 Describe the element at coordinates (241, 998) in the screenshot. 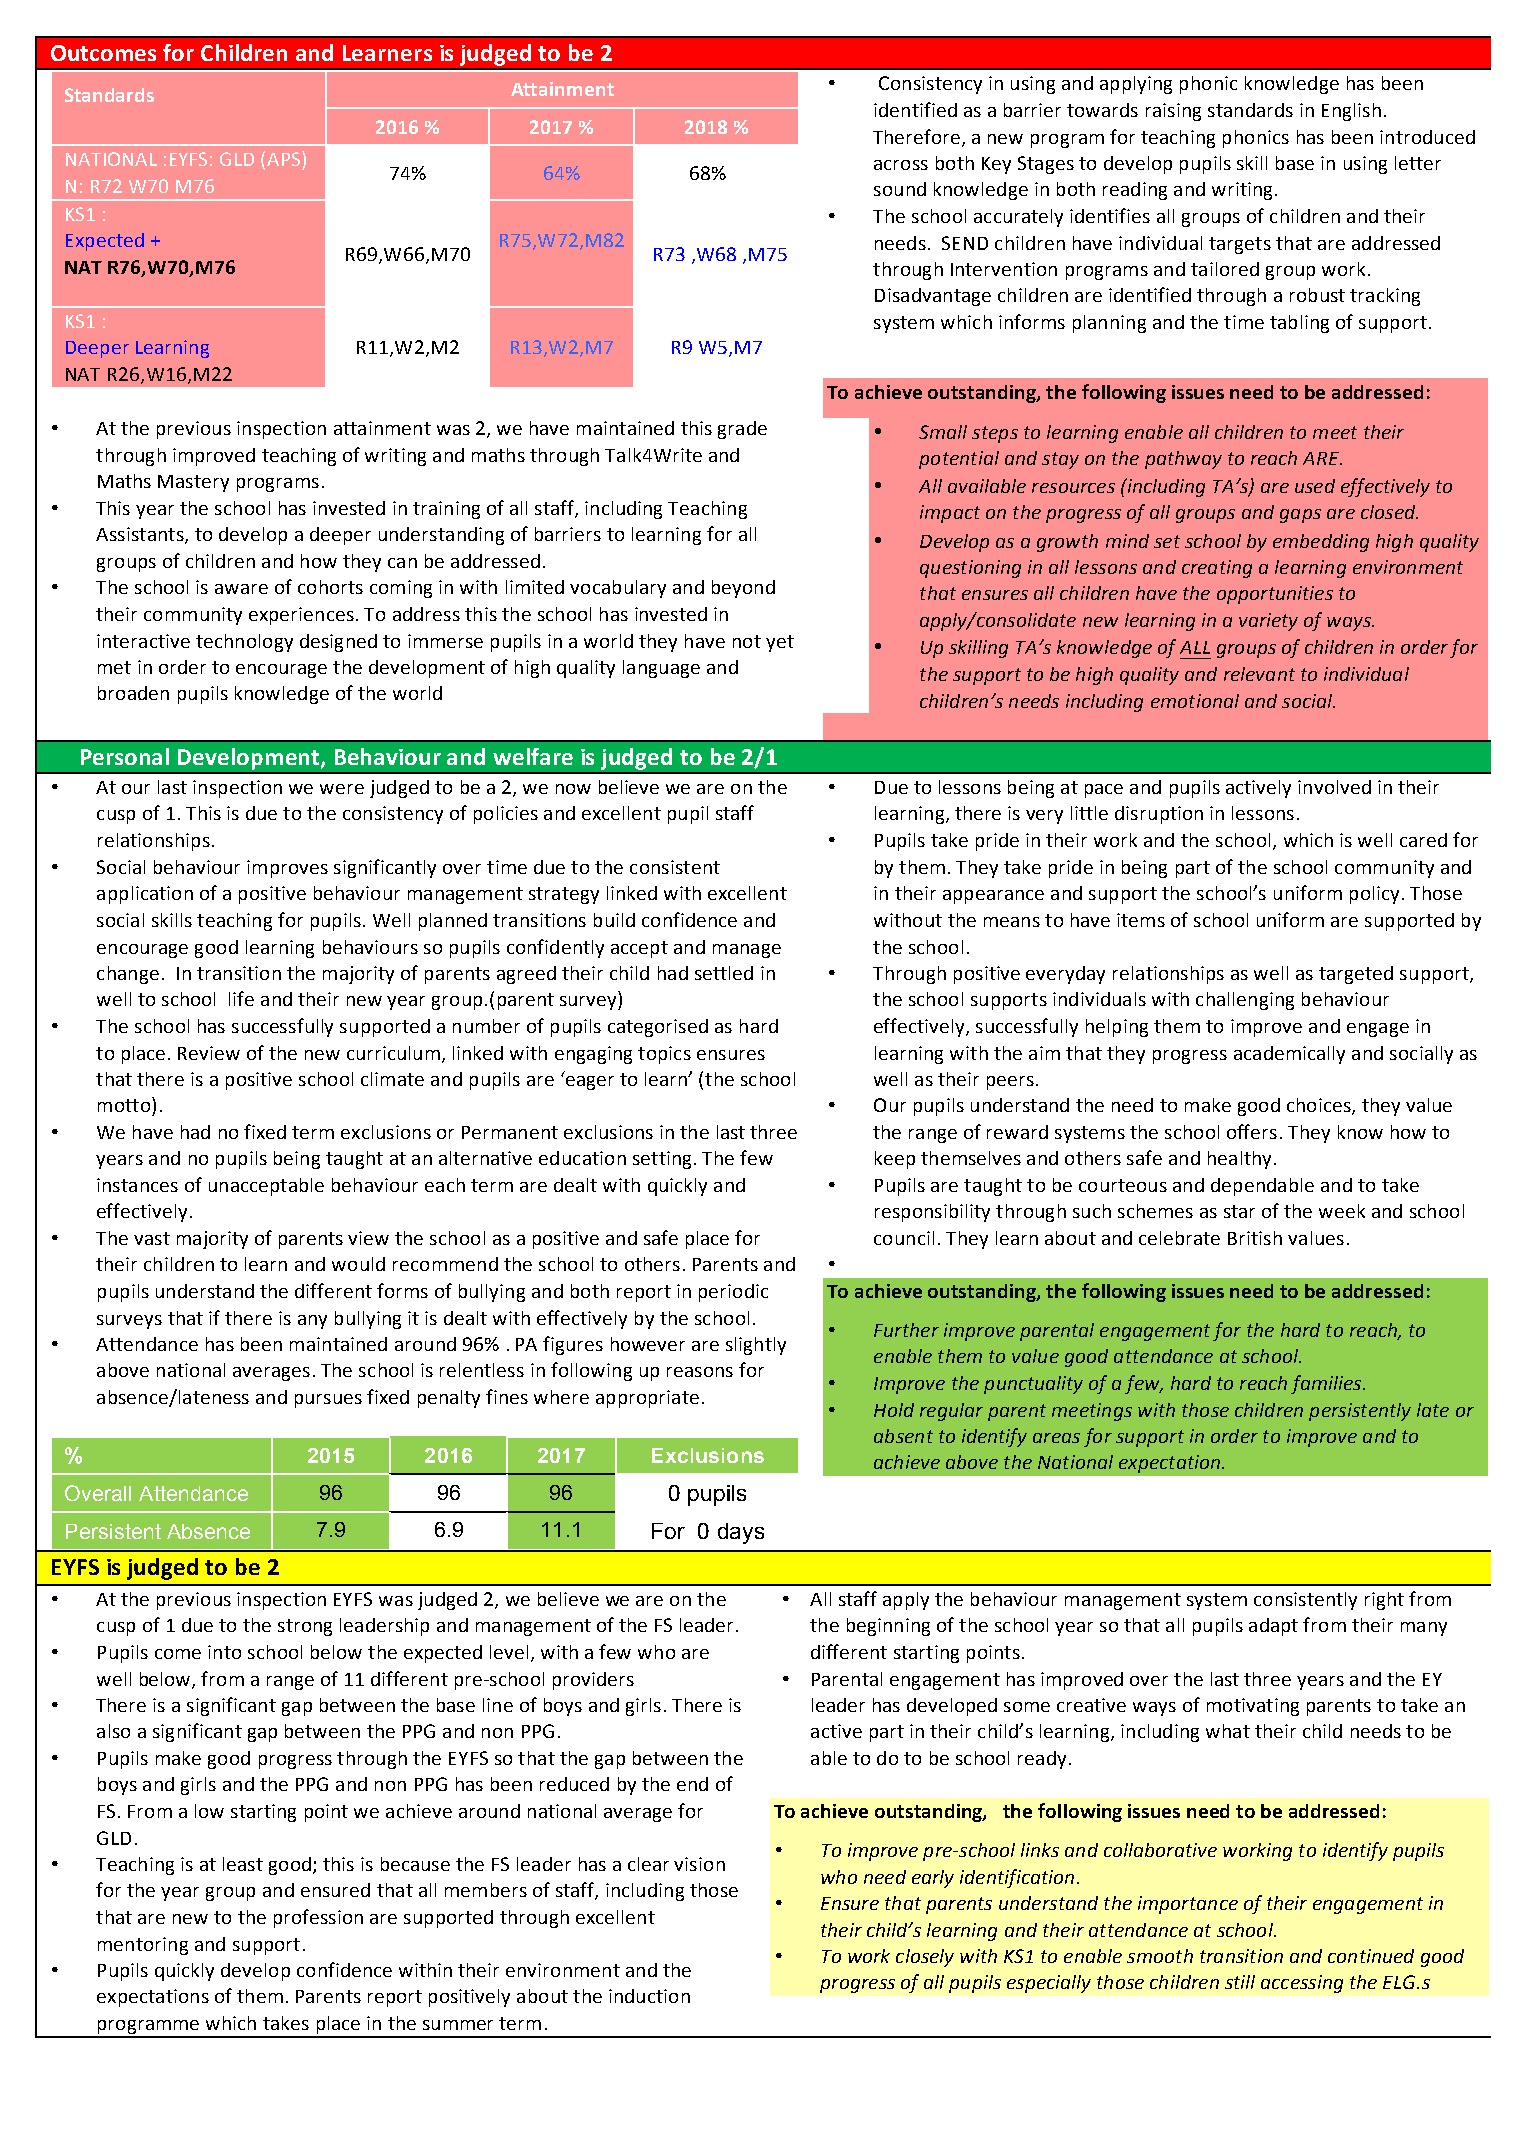

I see `life` at that location.
